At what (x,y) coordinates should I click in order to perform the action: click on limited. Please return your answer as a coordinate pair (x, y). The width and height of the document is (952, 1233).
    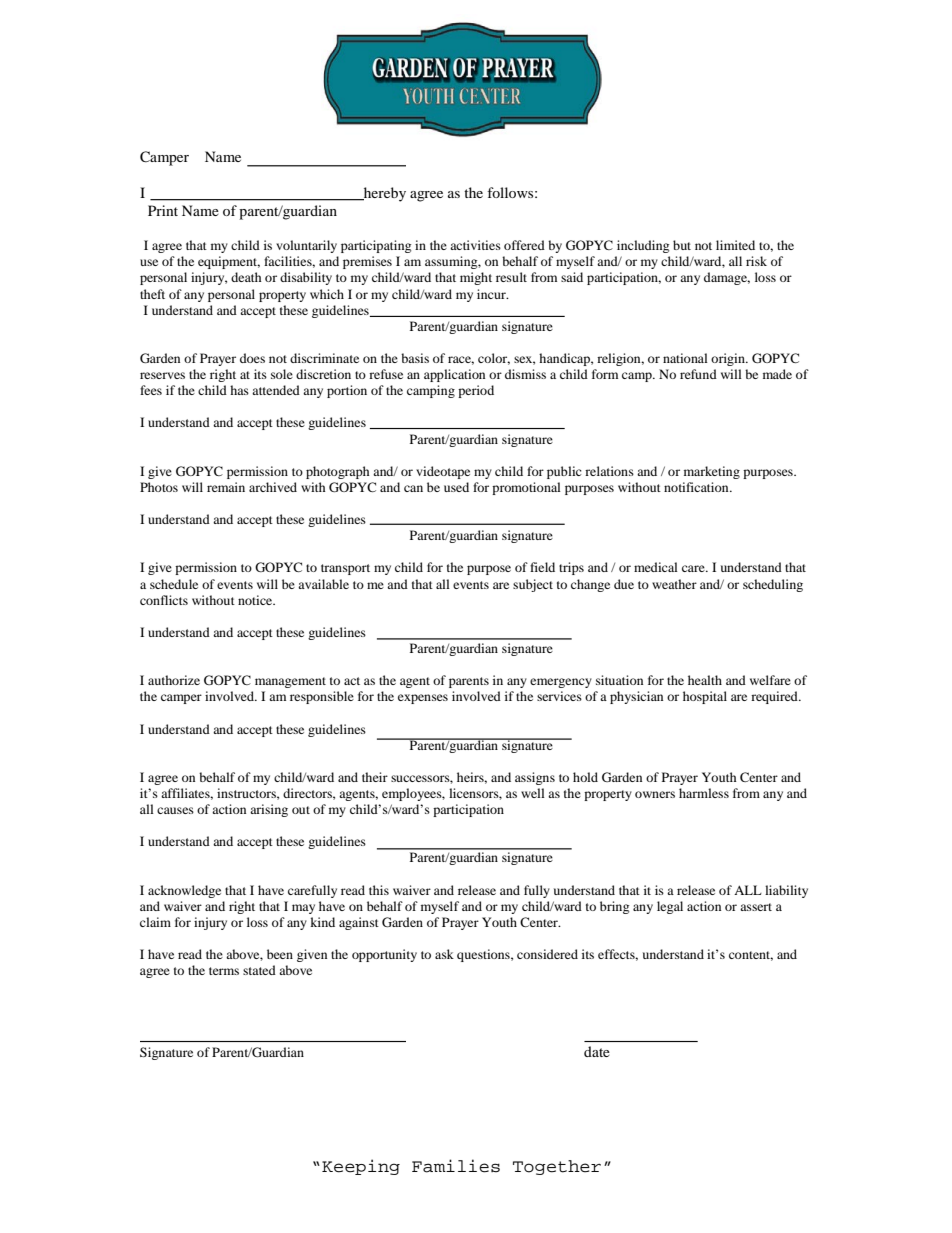
    Looking at the image, I should click on (735, 245).
